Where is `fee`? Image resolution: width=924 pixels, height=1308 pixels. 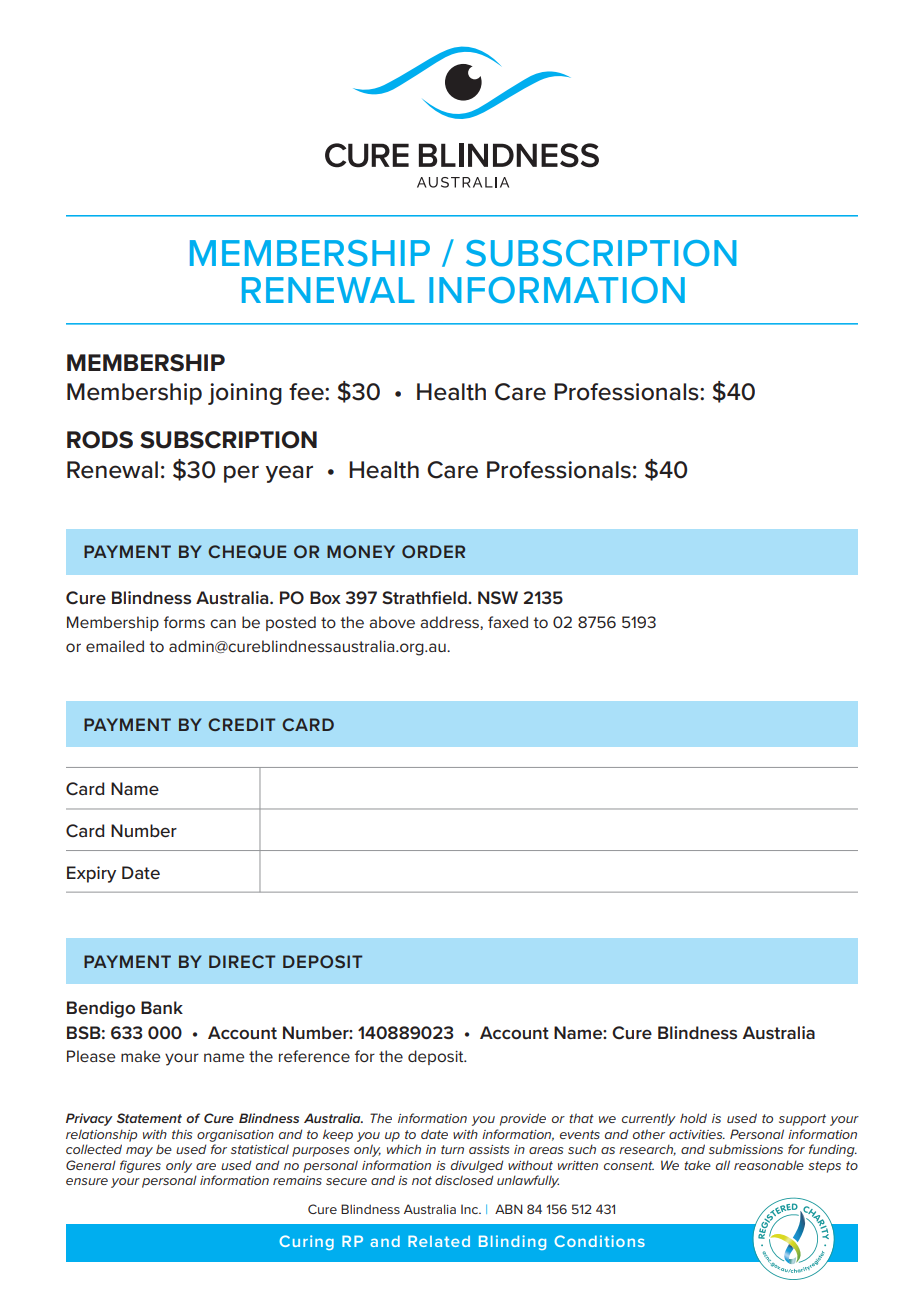
fee is located at coordinates (307, 392).
